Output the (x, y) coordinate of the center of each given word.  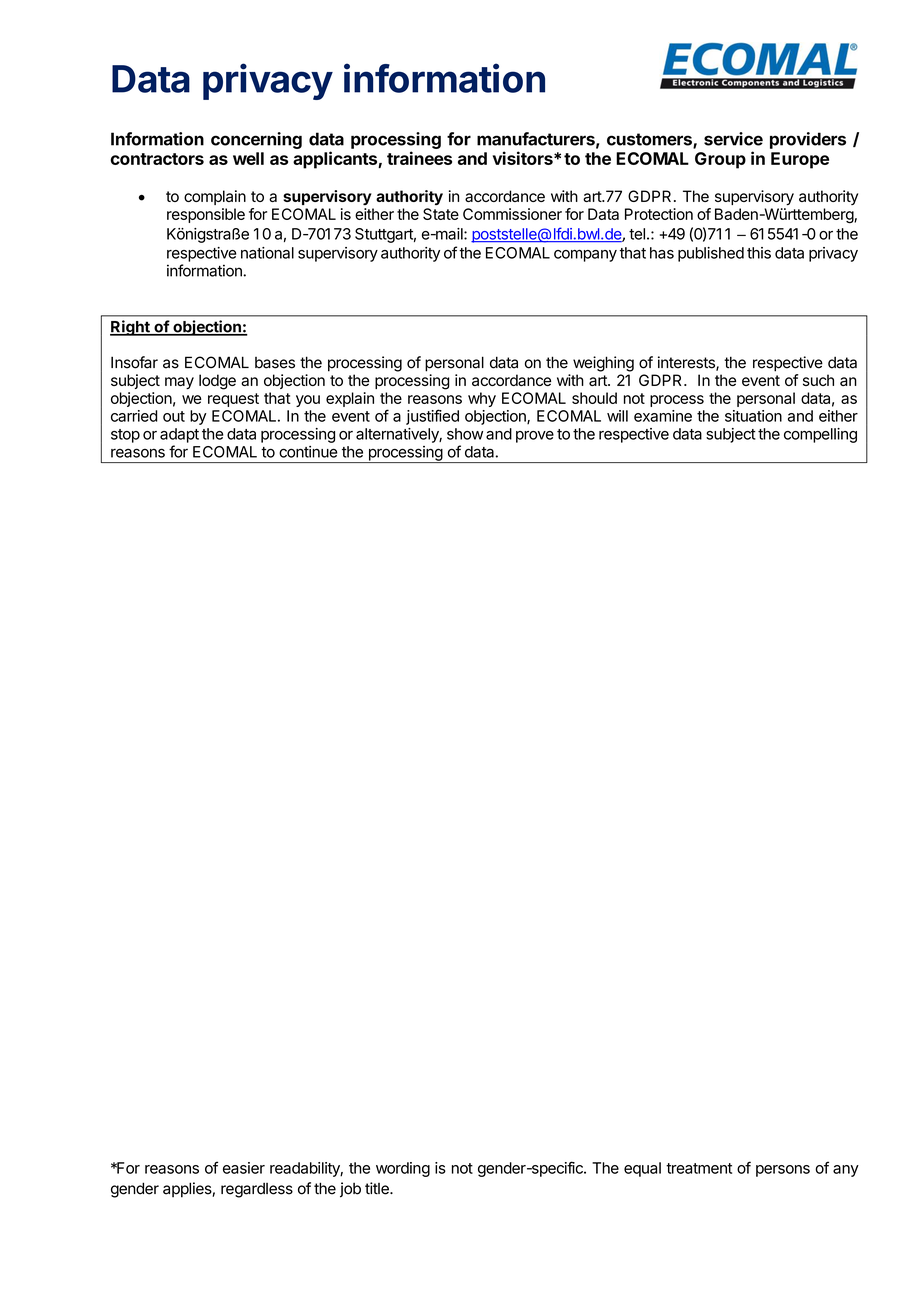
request (233, 400)
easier (244, 1168)
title (378, 1188)
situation (753, 416)
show (465, 434)
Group (720, 160)
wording (403, 1169)
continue (308, 452)
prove (535, 437)
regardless (257, 1190)
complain (215, 197)
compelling (820, 435)
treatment (699, 1168)
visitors (524, 158)
